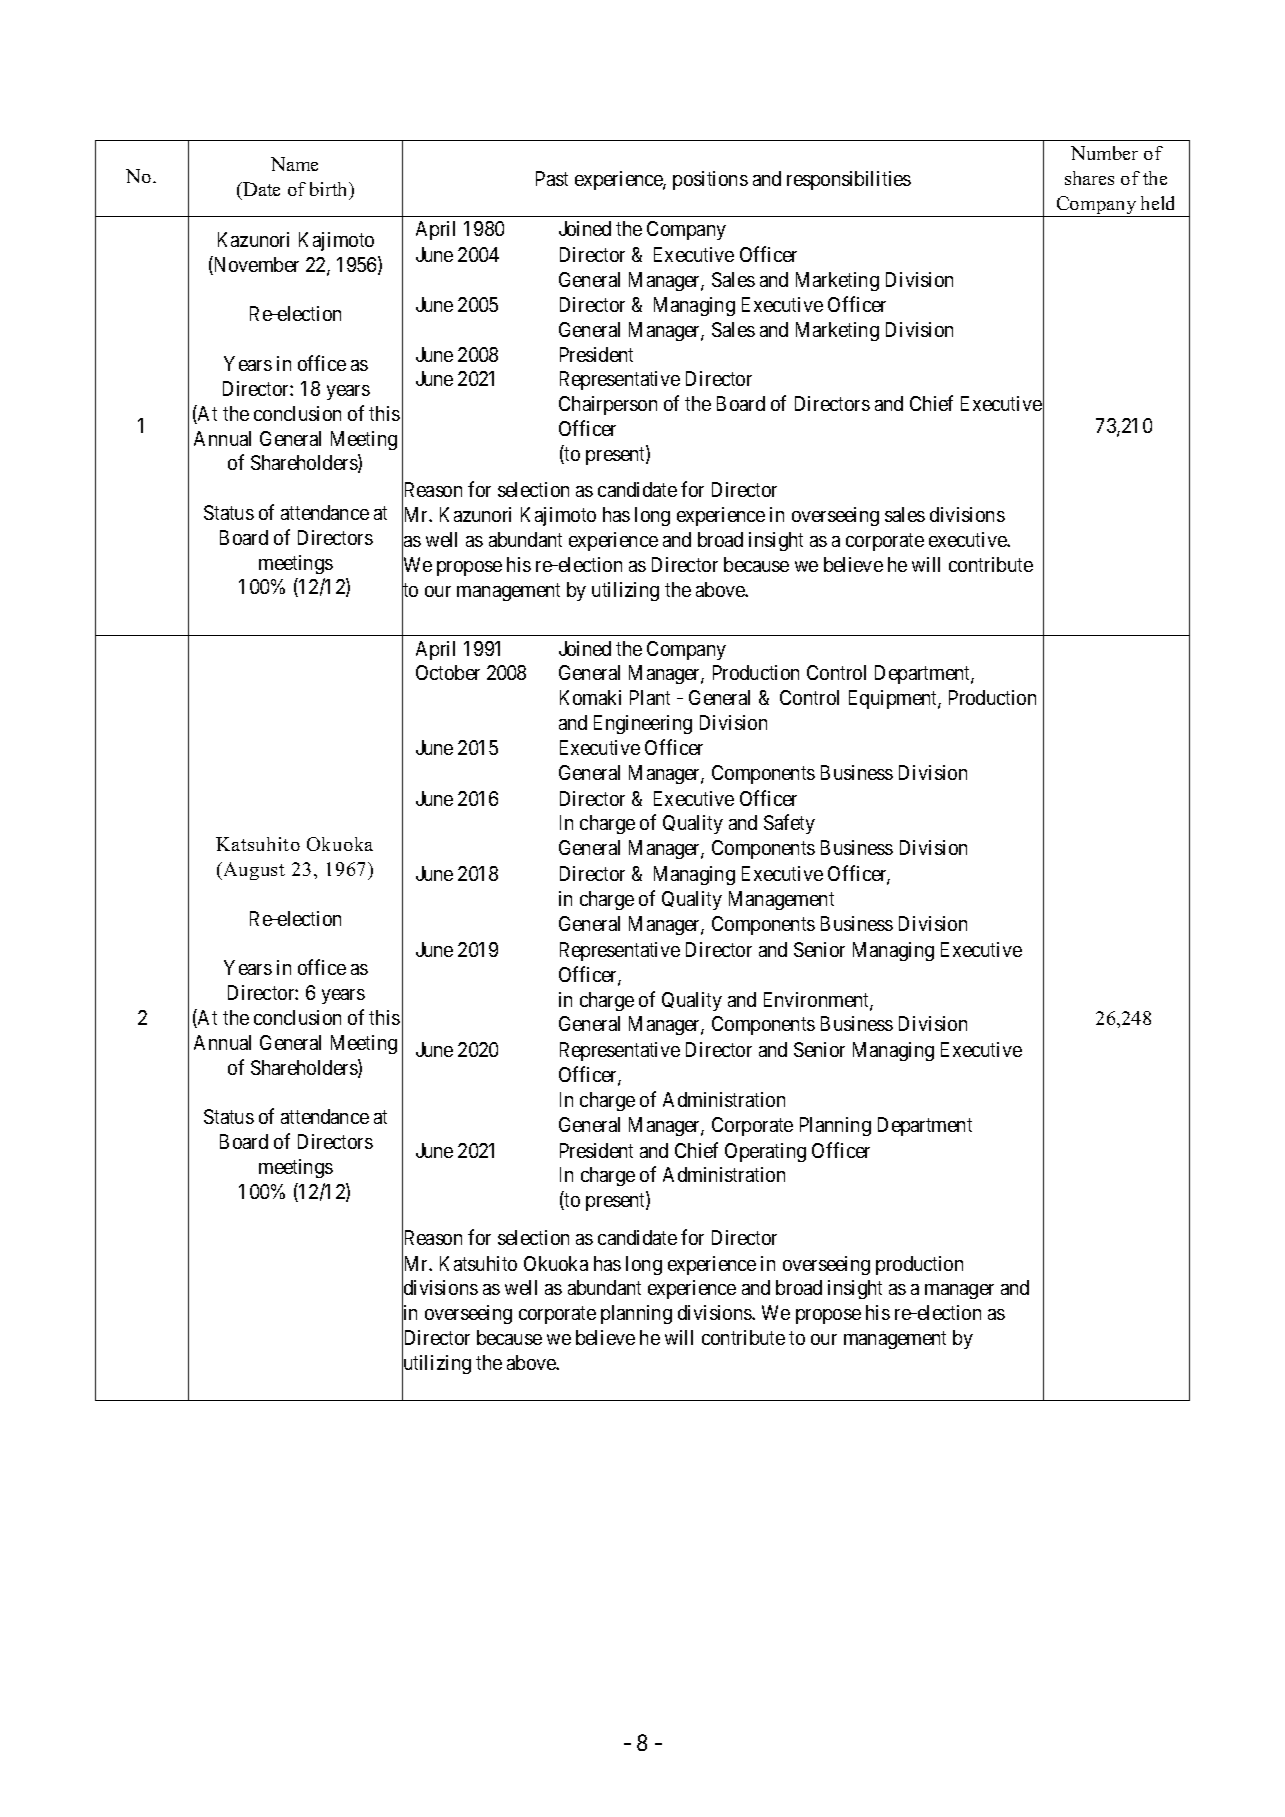 The height and width of the document is (1817, 1285). Describe the element at coordinates (765, 1152) in the document. I see `Operating` at that location.
